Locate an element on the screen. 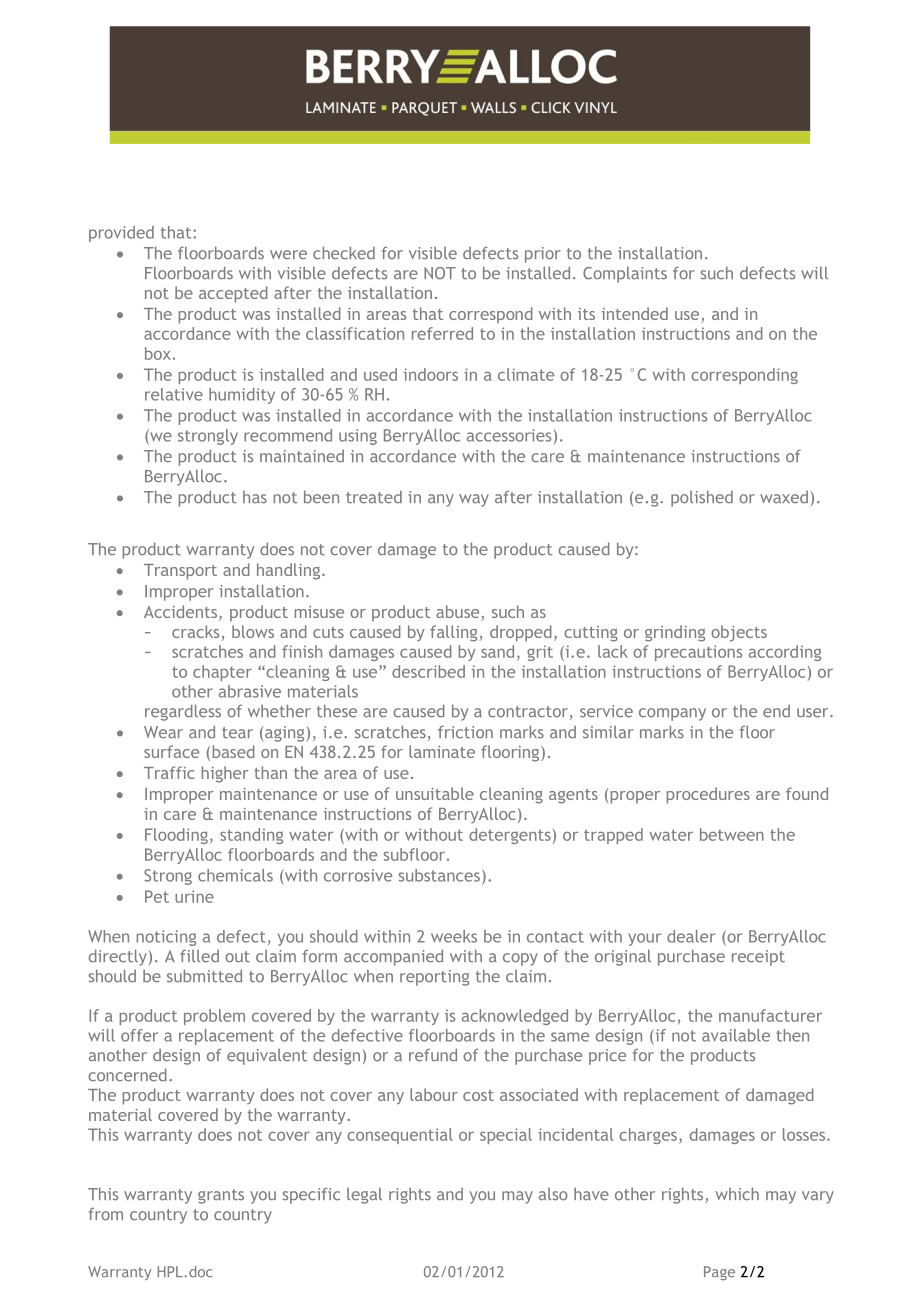  also is located at coordinates (553, 1194).
